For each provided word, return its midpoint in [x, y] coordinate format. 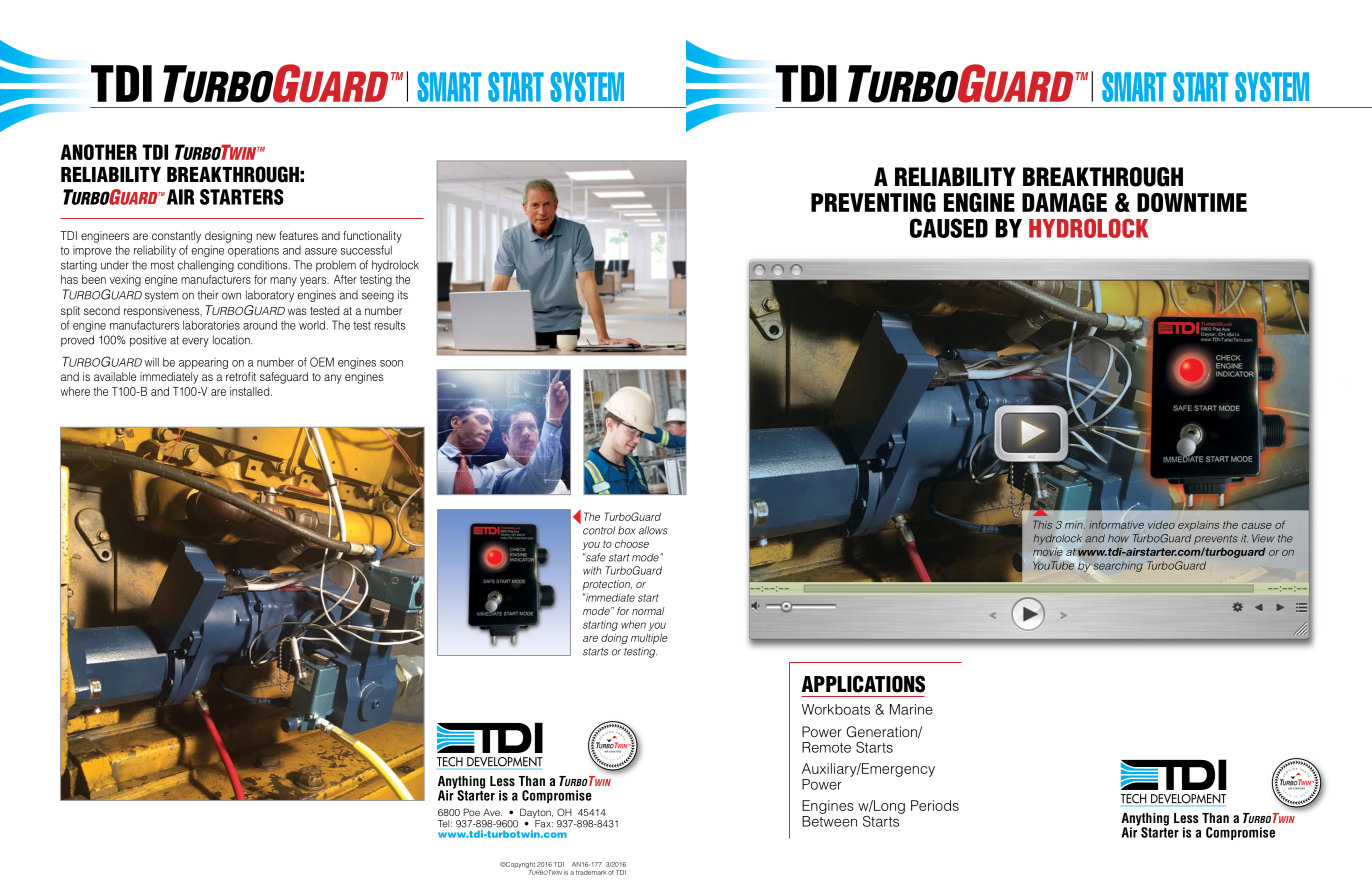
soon [391, 363]
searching [1118, 566]
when [633, 624]
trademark [591, 872]
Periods [935, 805]
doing [614, 638]
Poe [471, 812]
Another [99, 152]
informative [1116, 524]
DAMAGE [1064, 202]
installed [251, 391]
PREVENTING [873, 202]
